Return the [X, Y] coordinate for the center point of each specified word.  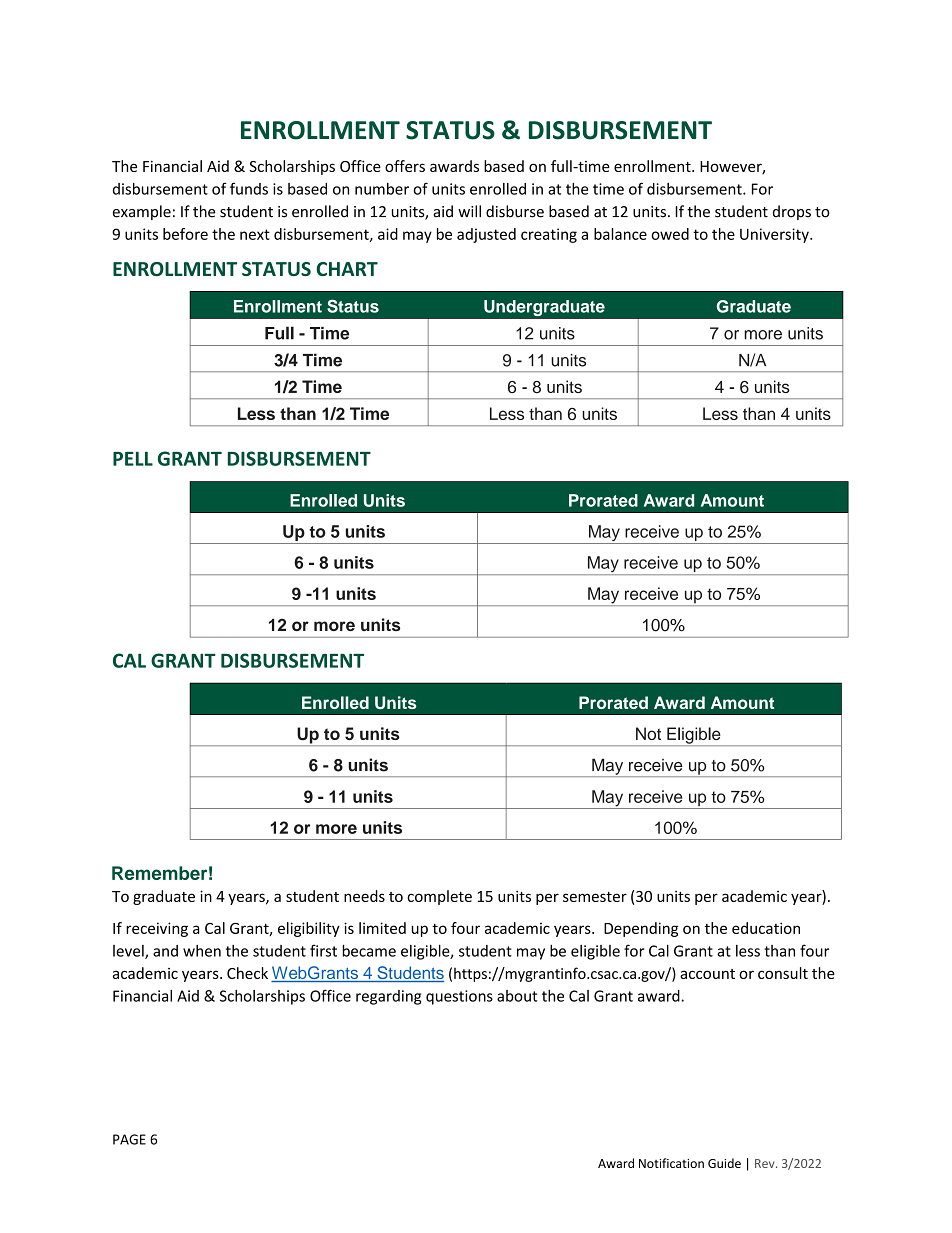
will [469, 211]
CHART [347, 269]
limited [382, 928]
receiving [157, 929]
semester [595, 897]
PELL [133, 458]
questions [459, 997]
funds [249, 188]
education [766, 928]
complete [439, 897]
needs [364, 896]
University [775, 235]
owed [670, 234]
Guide [724, 1163]
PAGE [129, 1139]
